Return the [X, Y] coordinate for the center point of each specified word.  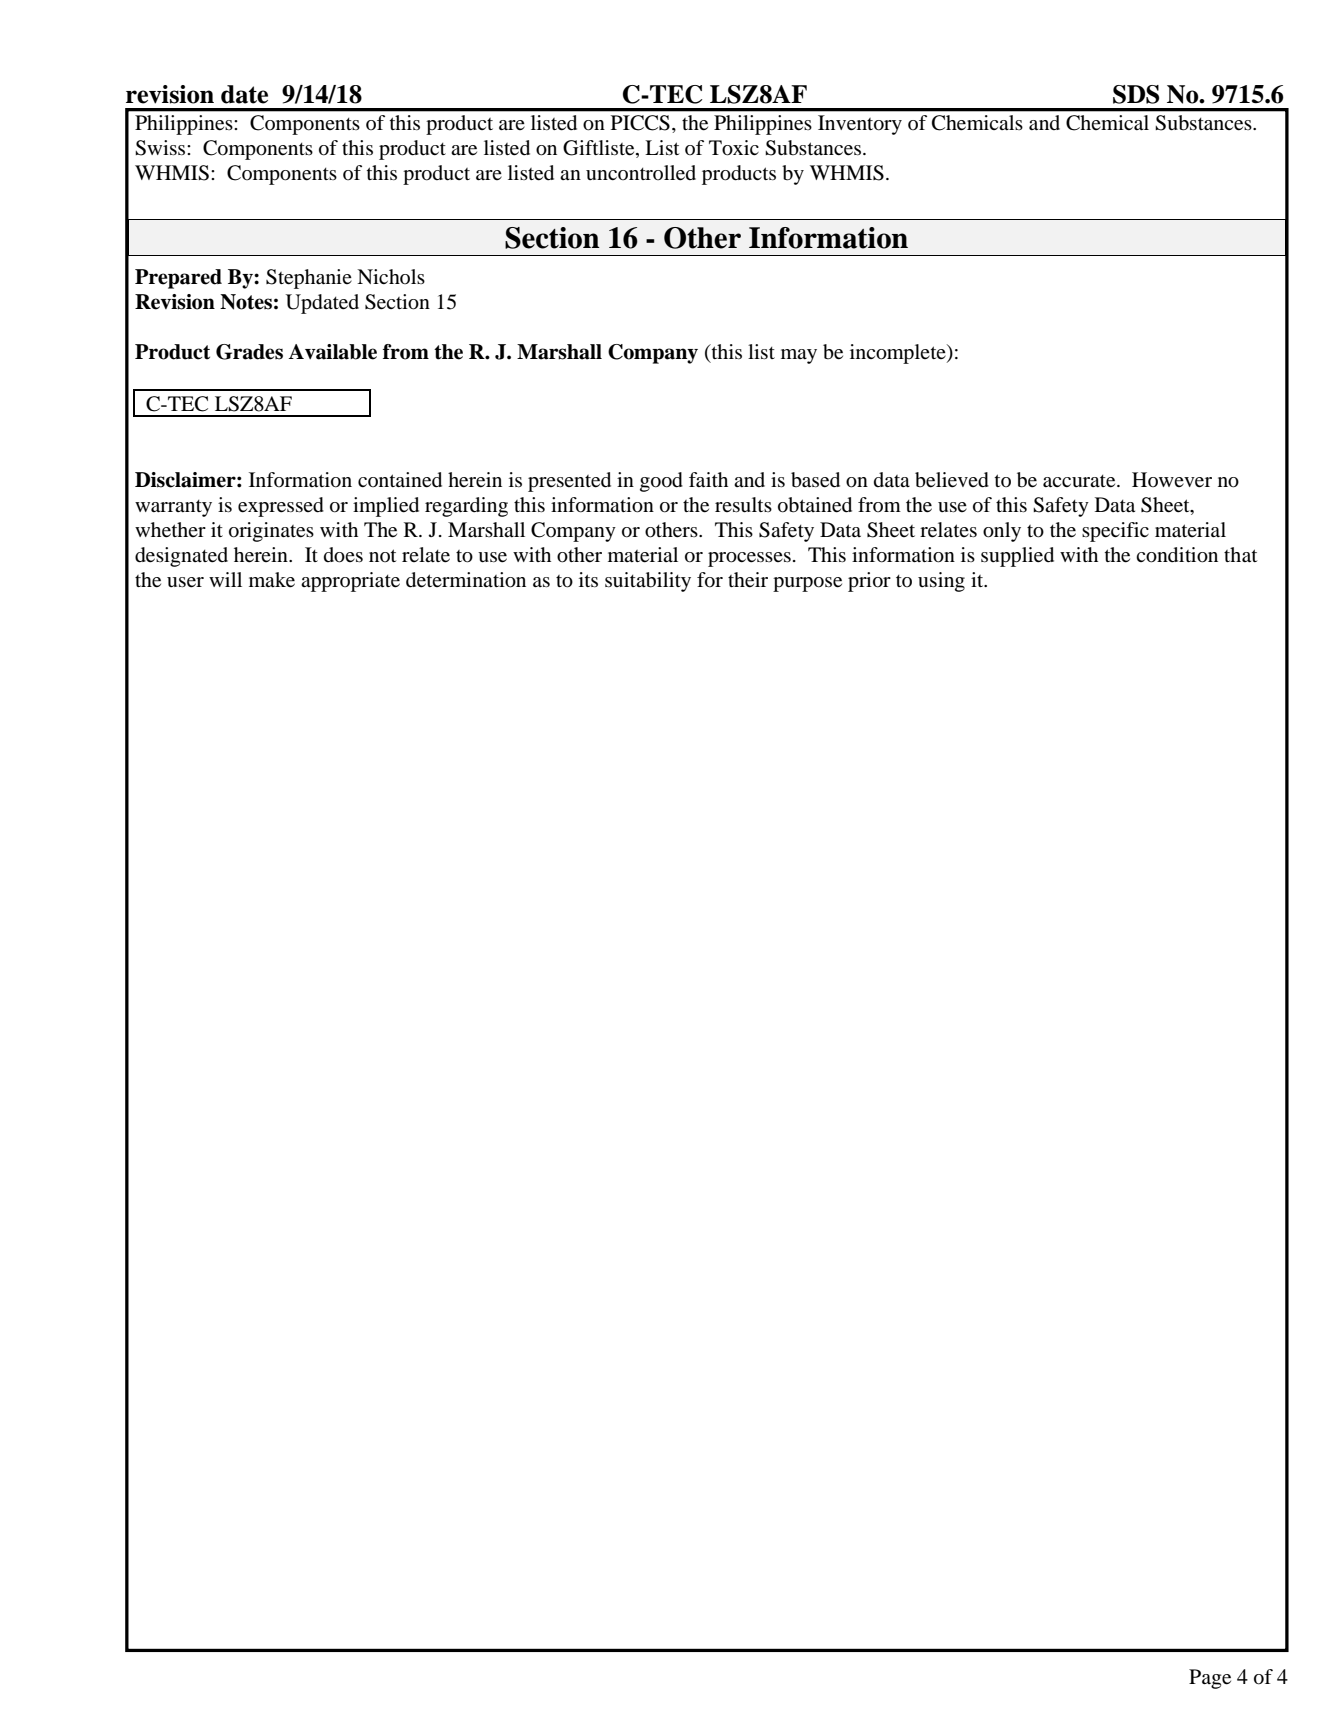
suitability [648, 582]
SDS [1136, 94]
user [185, 582]
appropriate [350, 582]
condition [1177, 555]
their [748, 580]
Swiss [161, 148]
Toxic [734, 148]
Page [1210, 1679]
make [272, 580]
